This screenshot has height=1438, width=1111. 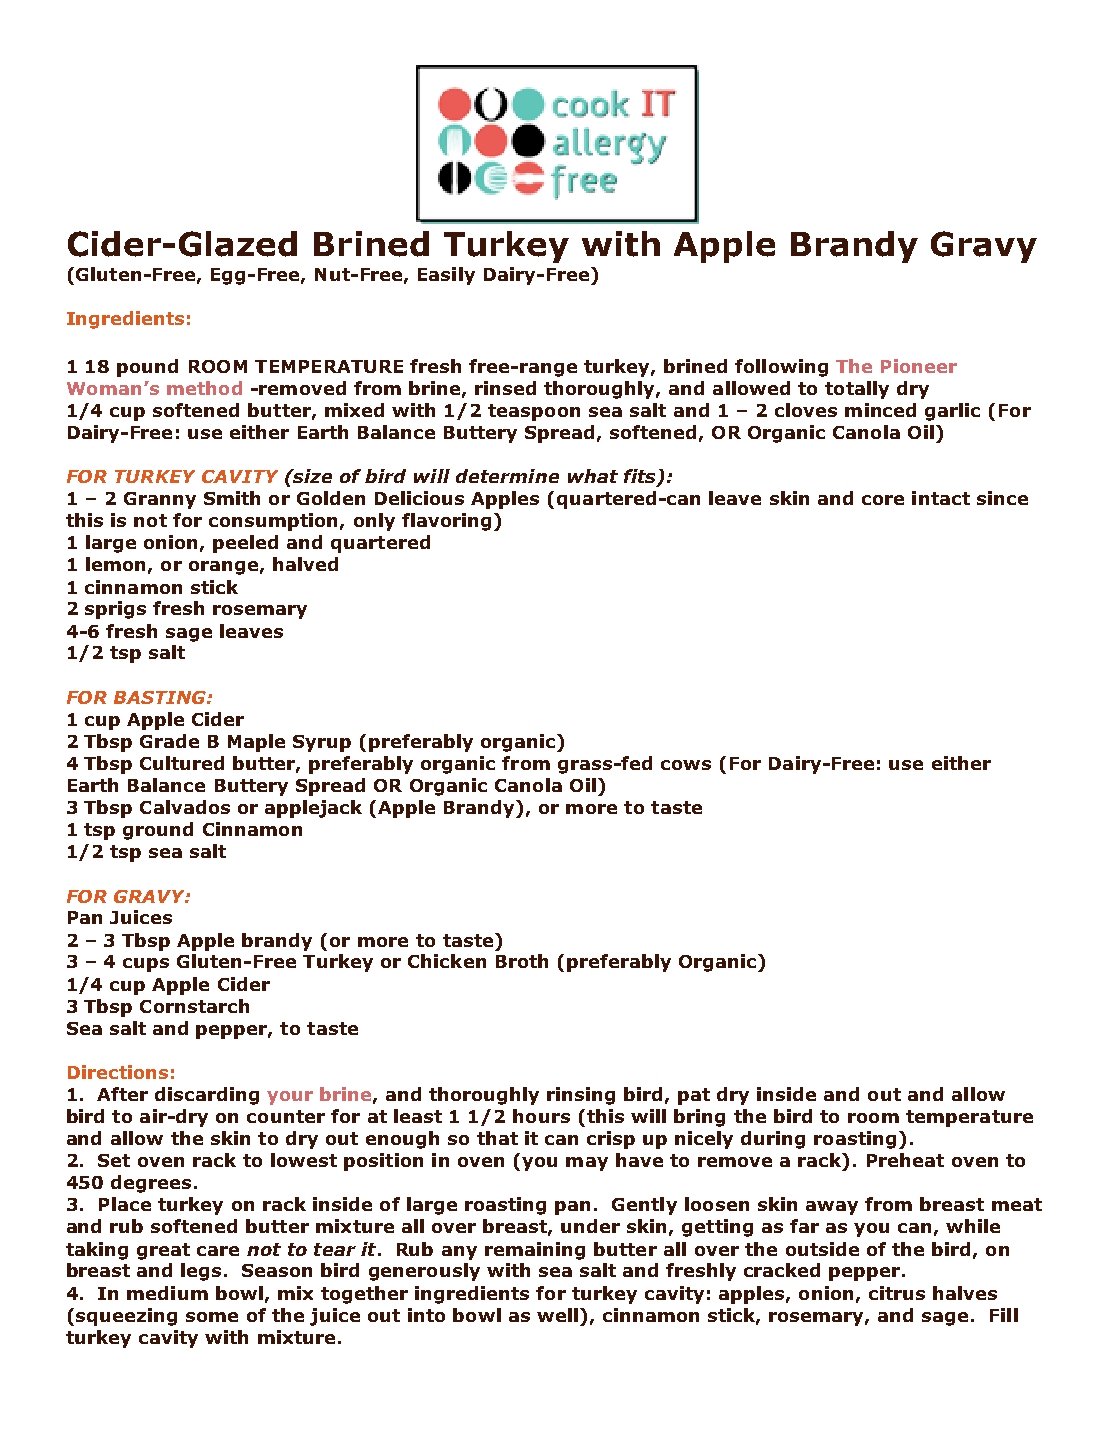 I want to click on Preheat, so click(x=905, y=1160).
